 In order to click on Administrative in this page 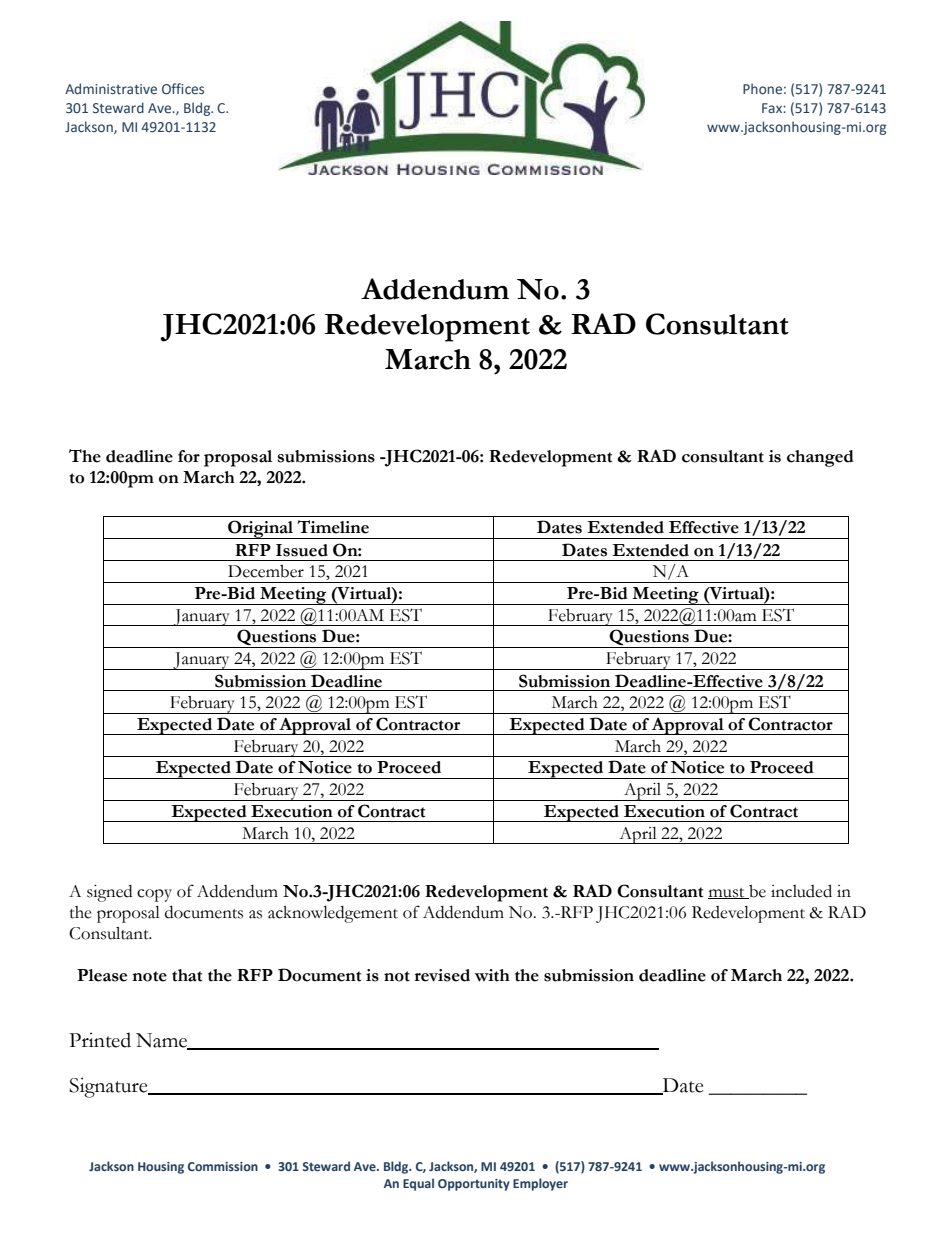, I will do `click(111, 88)`.
